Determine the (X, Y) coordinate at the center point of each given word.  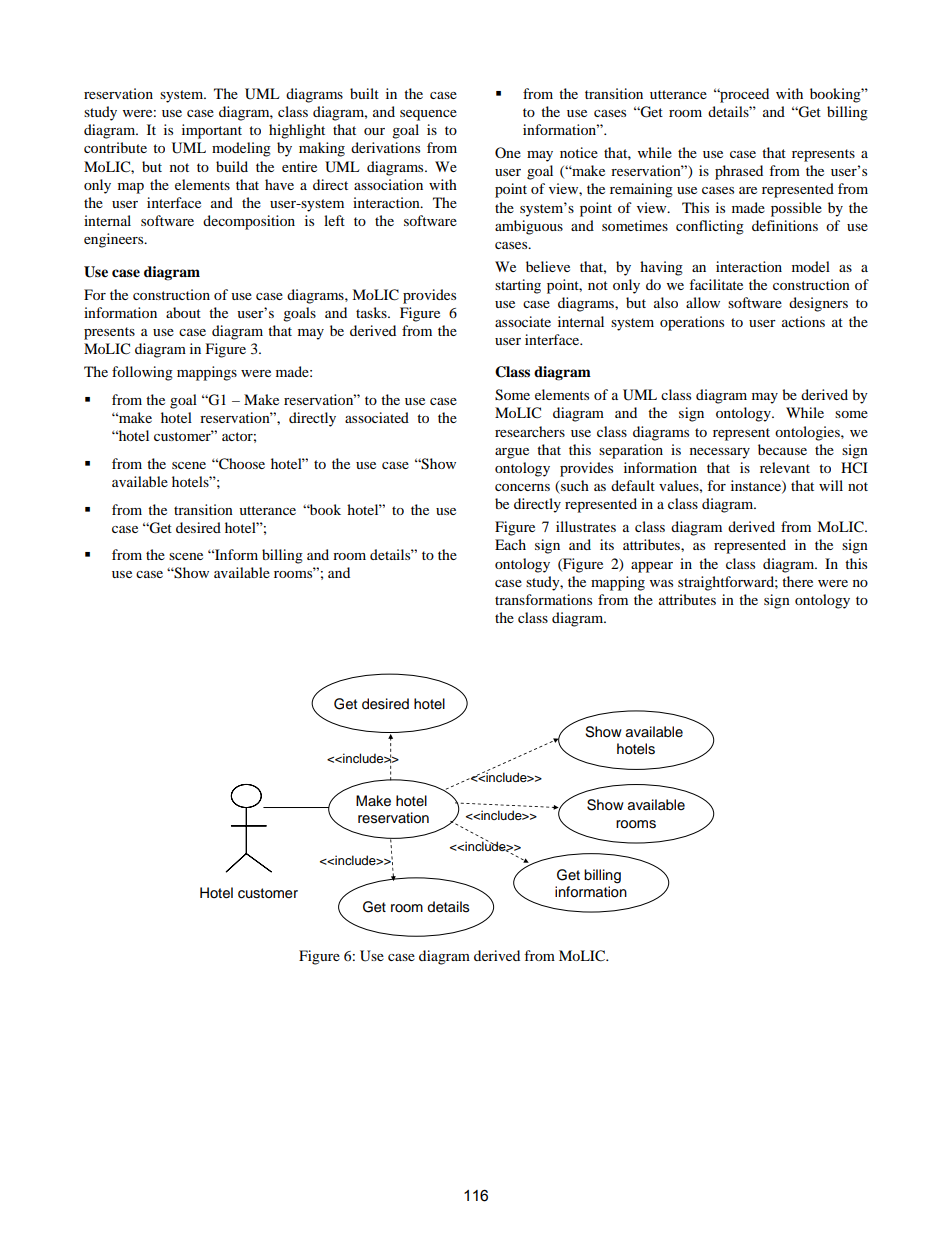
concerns (522, 487)
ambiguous (529, 227)
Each (510, 544)
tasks (372, 312)
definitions (785, 225)
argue (512, 453)
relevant (785, 467)
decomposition (249, 222)
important (212, 131)
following (142, 373)
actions (803, 321)
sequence (428, 115)
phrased (739, 172)
